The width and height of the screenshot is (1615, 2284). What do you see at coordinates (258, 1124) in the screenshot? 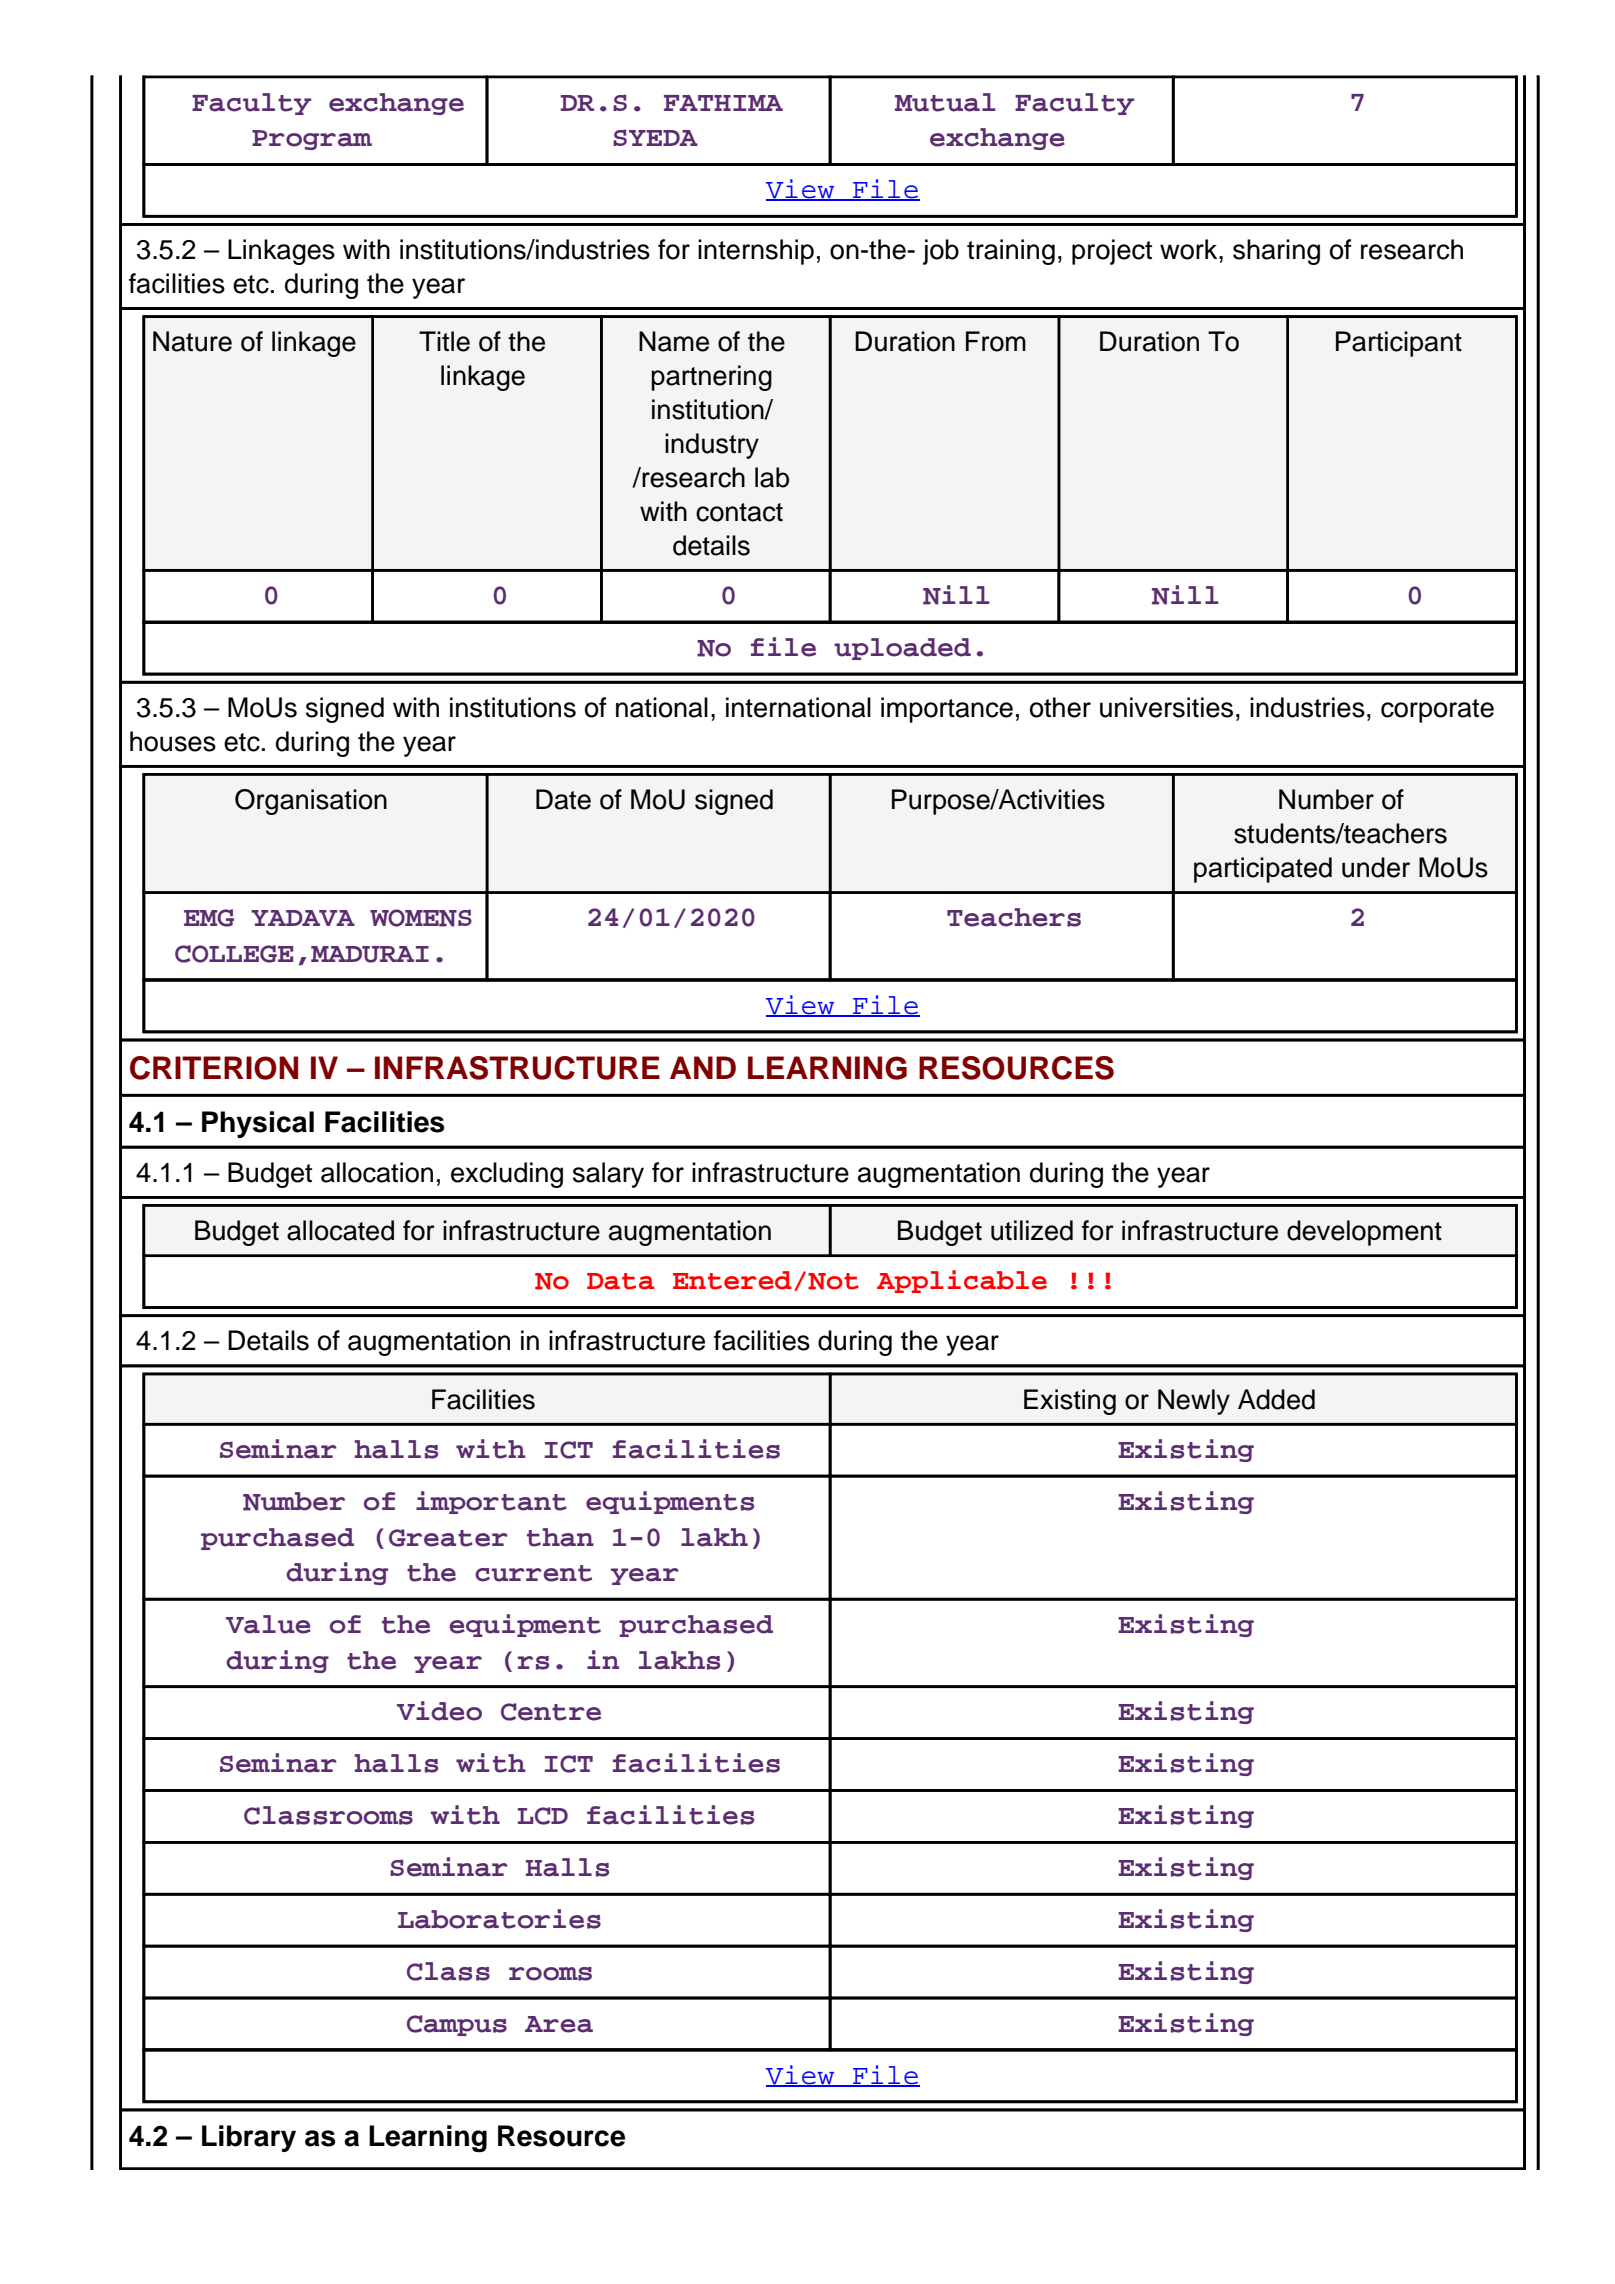
I see `Physical` at bounding box center [258, 1124].
